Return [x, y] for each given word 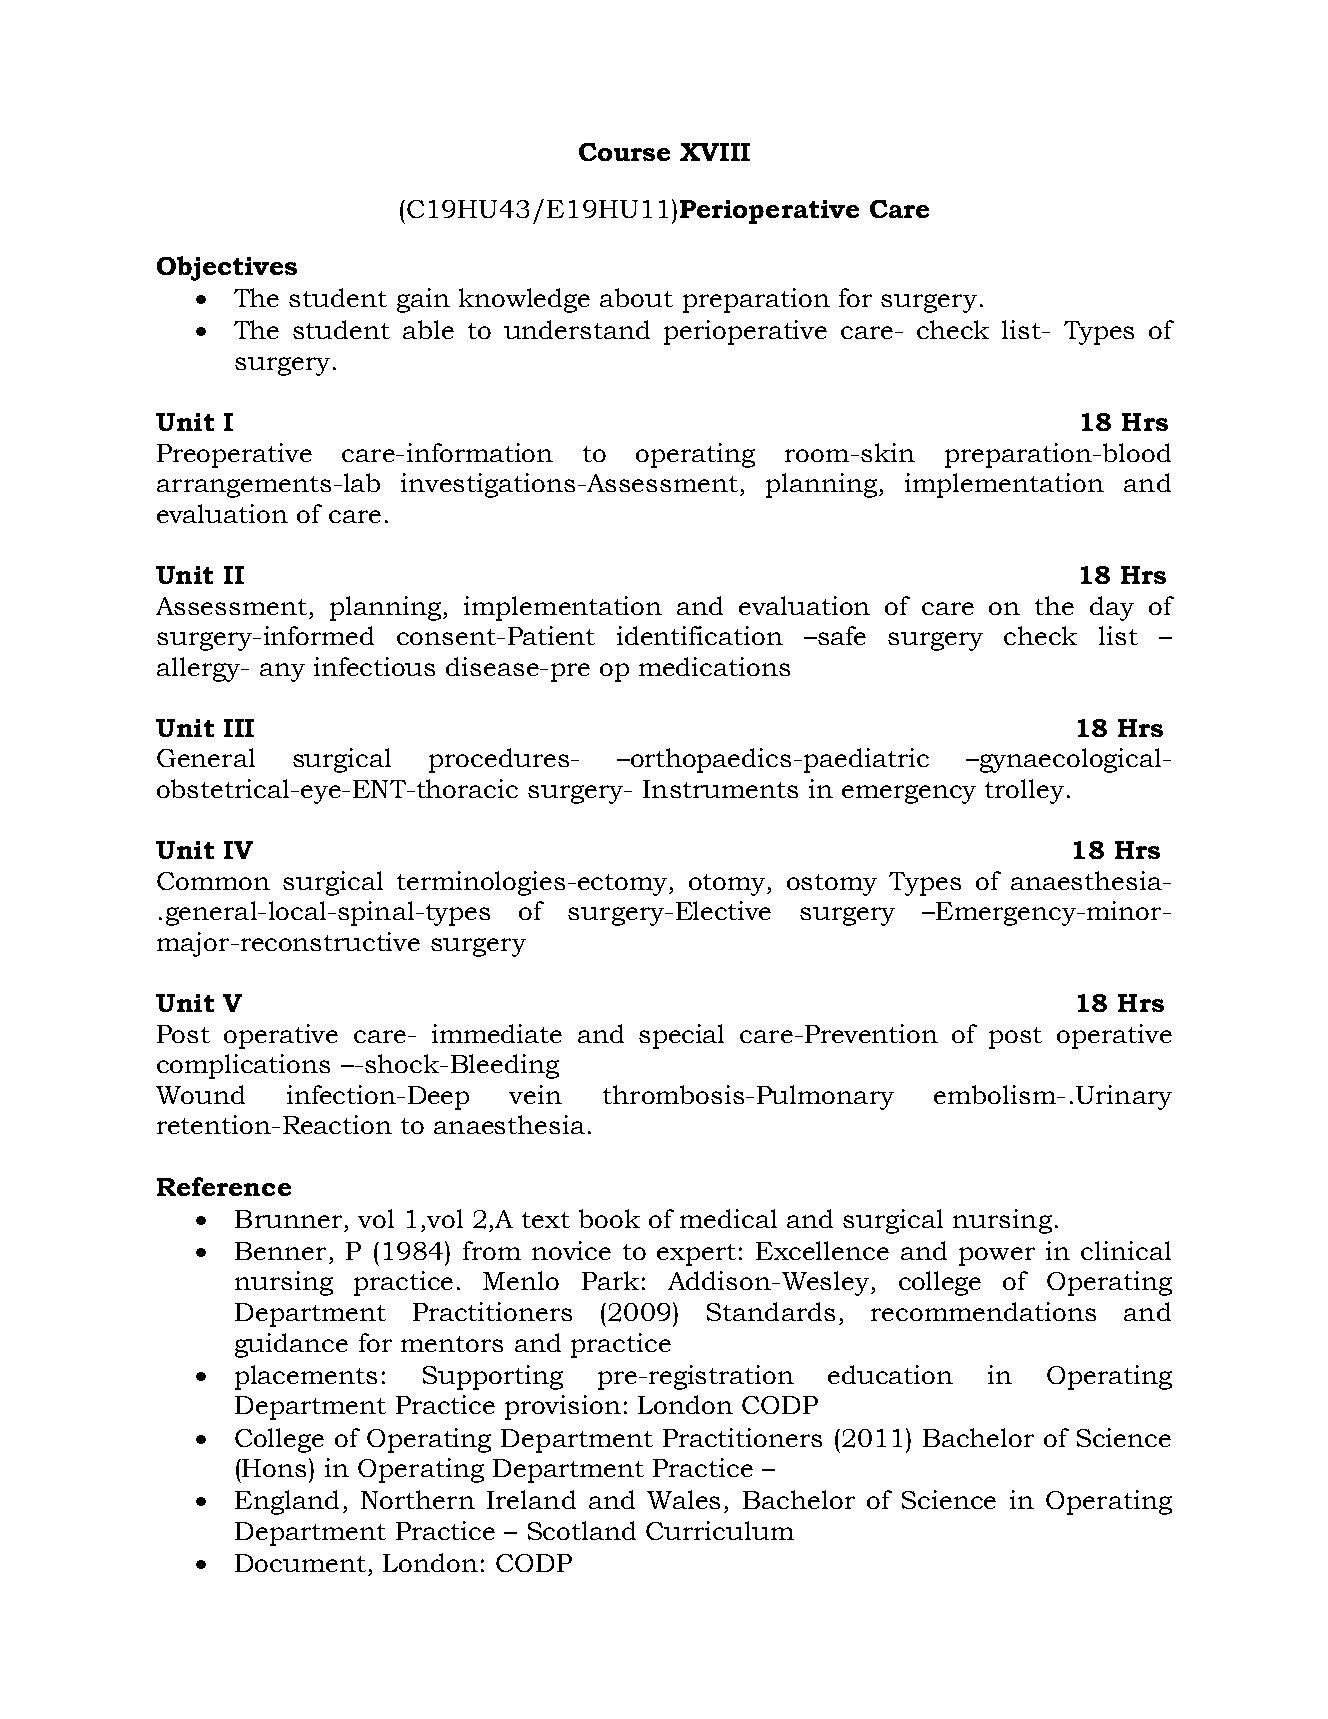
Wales [683, 1499]
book [609, 1218]
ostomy [832, 885]
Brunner [288, 1219]
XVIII [715, 152]
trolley [1024, 791]
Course [624, 152]
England [287, 1502]
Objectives [227, 268]
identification [700, 635]
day [1112, 608]
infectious [374, 666]
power [997, 1256]
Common [213, 881]
